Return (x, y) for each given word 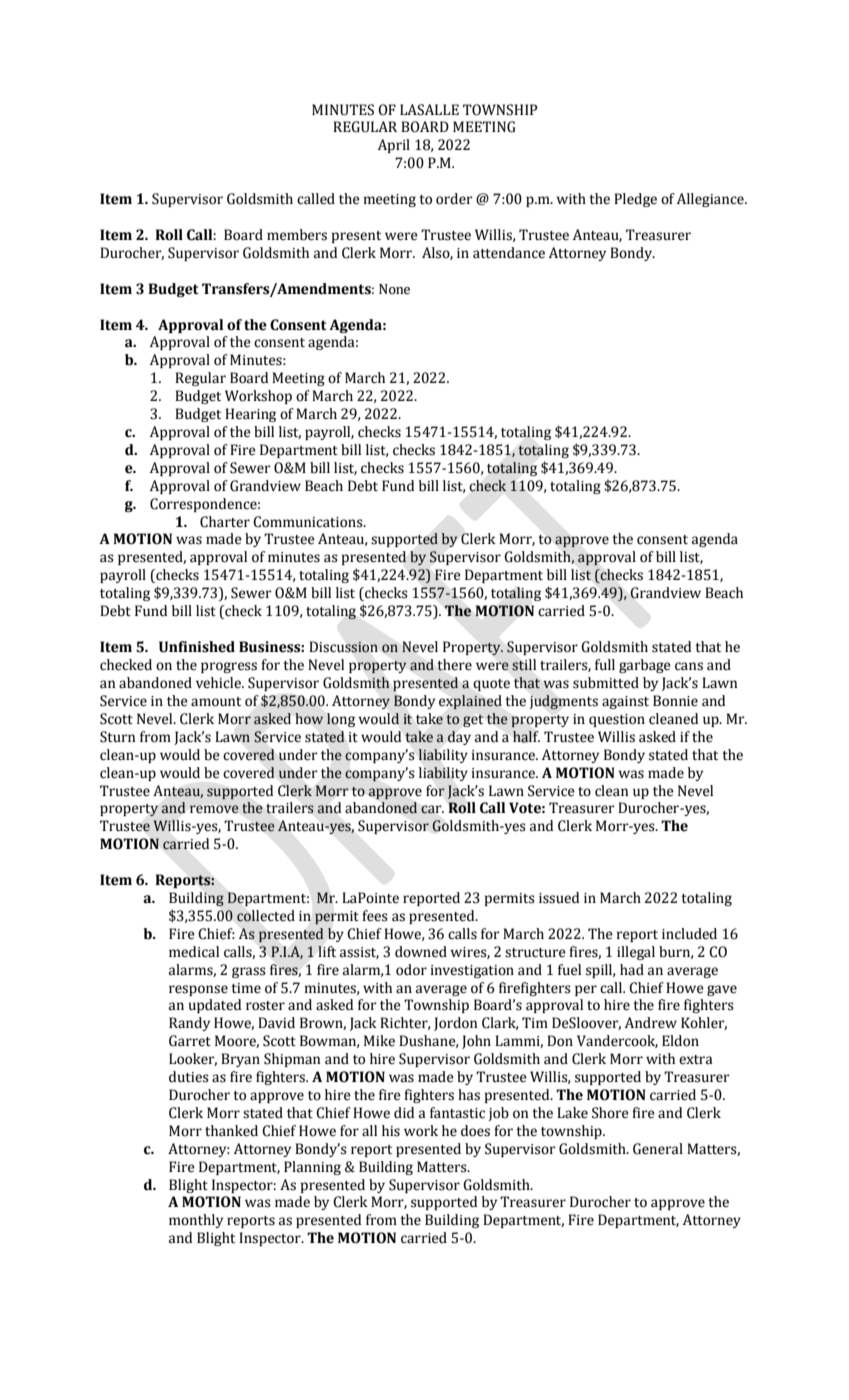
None (394, 289)
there (454, 665)
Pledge (635, 200)
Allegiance (711, 200)
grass (249, 972)
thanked (231, 1131)
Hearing (250, 415)
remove (214, 809)
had (632, 970)
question (617, 720)
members (297, 235)
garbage (645, 666)
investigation (472, 971)
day (459, 738)
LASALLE (429, 110)
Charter (225, 522)
